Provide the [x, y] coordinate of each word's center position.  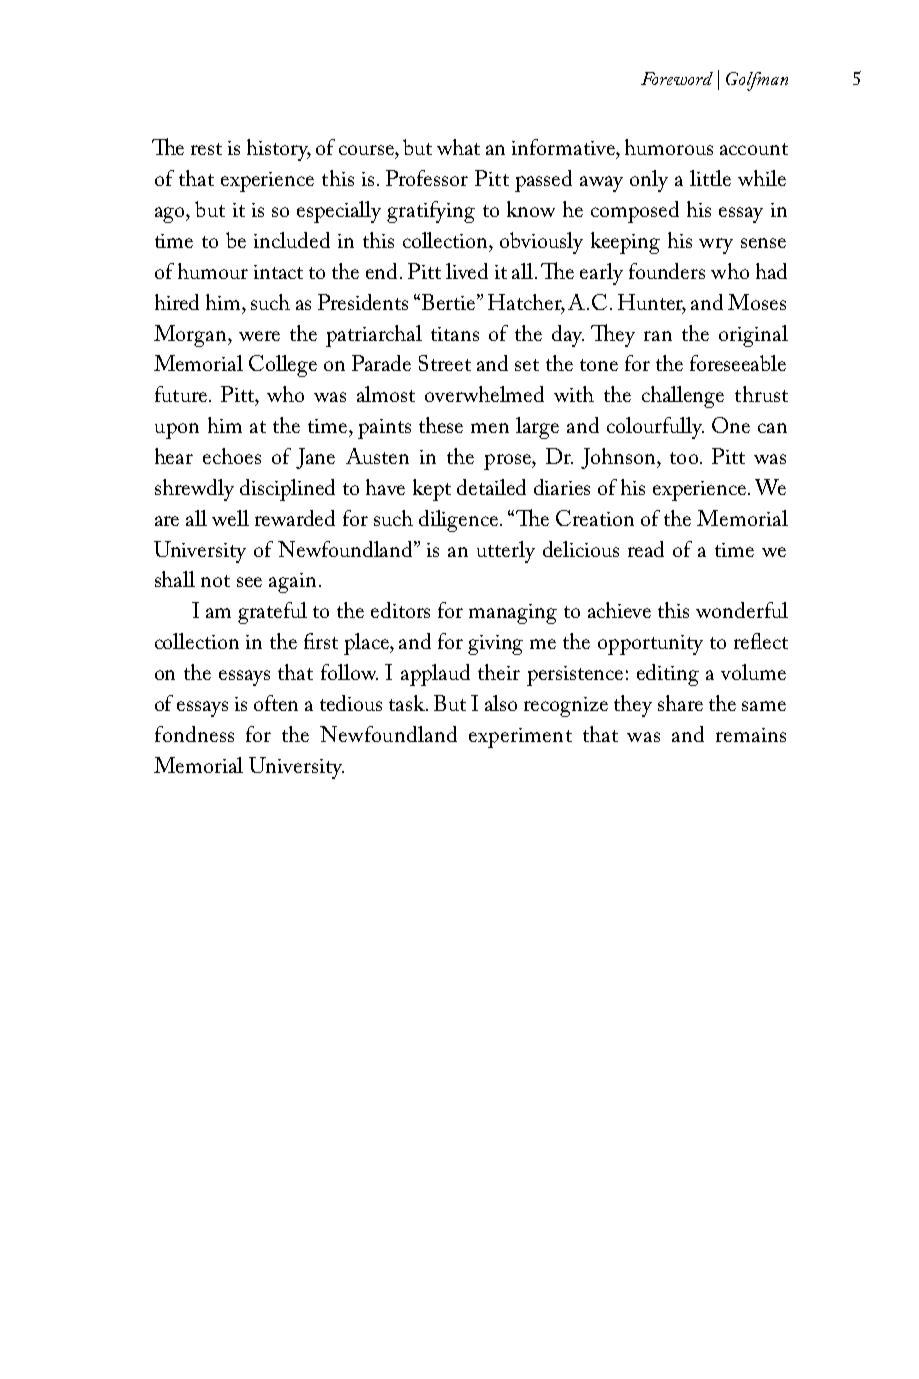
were [259, 336]
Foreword [677, 78]
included [292, 240]
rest [206, 149]
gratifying [431, 212]
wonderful [742, 610]
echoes [232, 456]
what [458, 147]
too [684, 458]
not [215, 581]
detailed [491, 487]
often [276, 703]
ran [658, 336]
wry [716, 246]
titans [455, 334]
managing [513, 614]
